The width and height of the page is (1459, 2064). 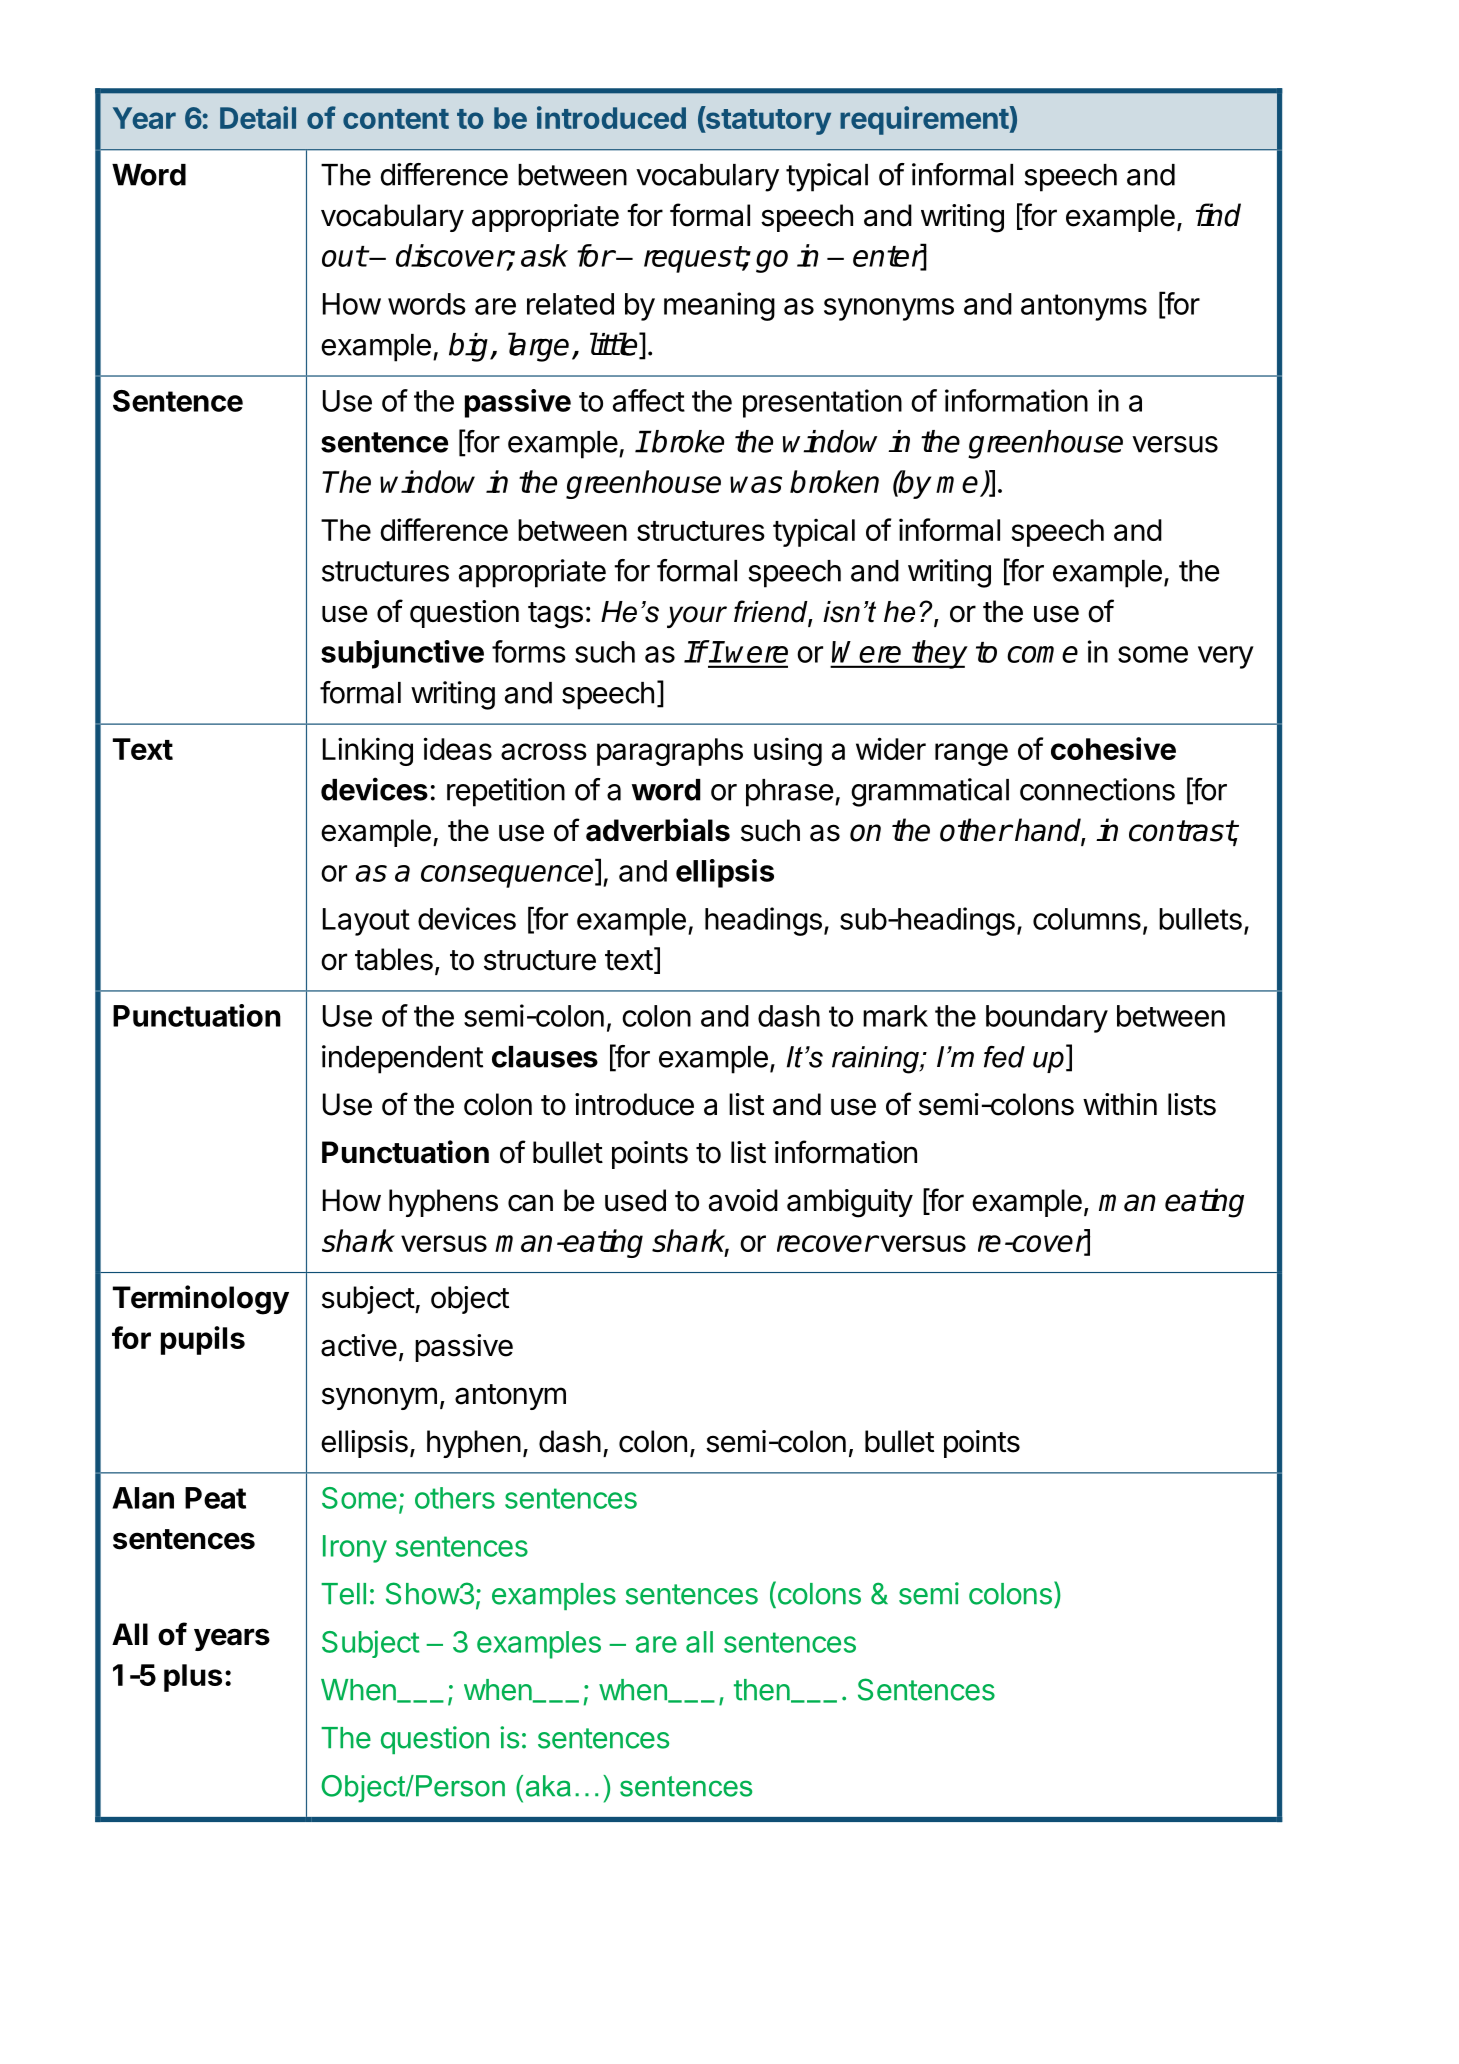 What do you see at coordinates (1087, 919) in the page?
I see `columns` at bounding box center [1087, 919].
